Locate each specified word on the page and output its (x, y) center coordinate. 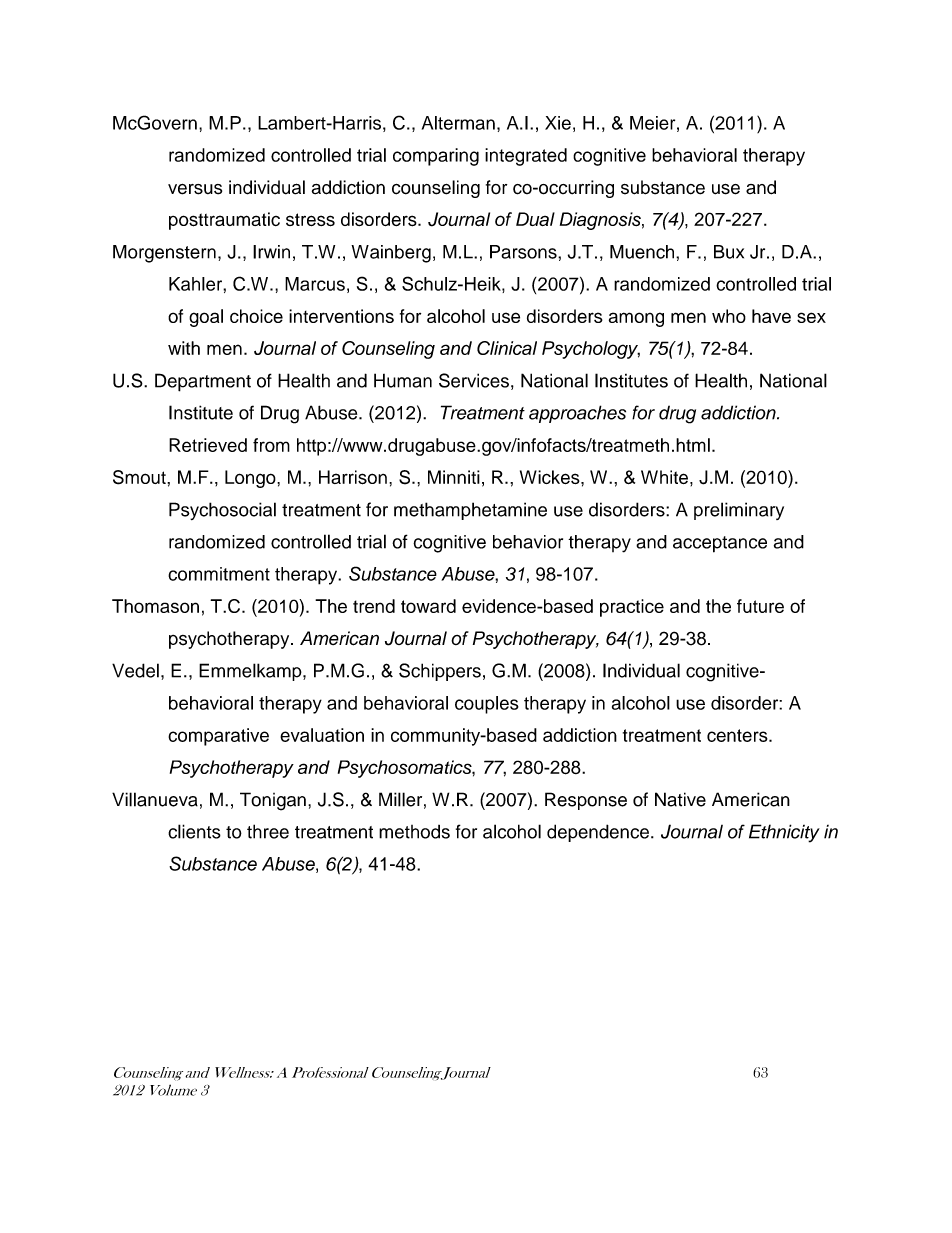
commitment (219, 574)
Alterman (458, 123)
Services (474, 380)
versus (195, 189)
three (268, 831)
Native (680, 799)
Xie (558, 123)
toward (428, 606)
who (729, 316)
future (760, 606)
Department (203, 382)
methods (414, 832)
